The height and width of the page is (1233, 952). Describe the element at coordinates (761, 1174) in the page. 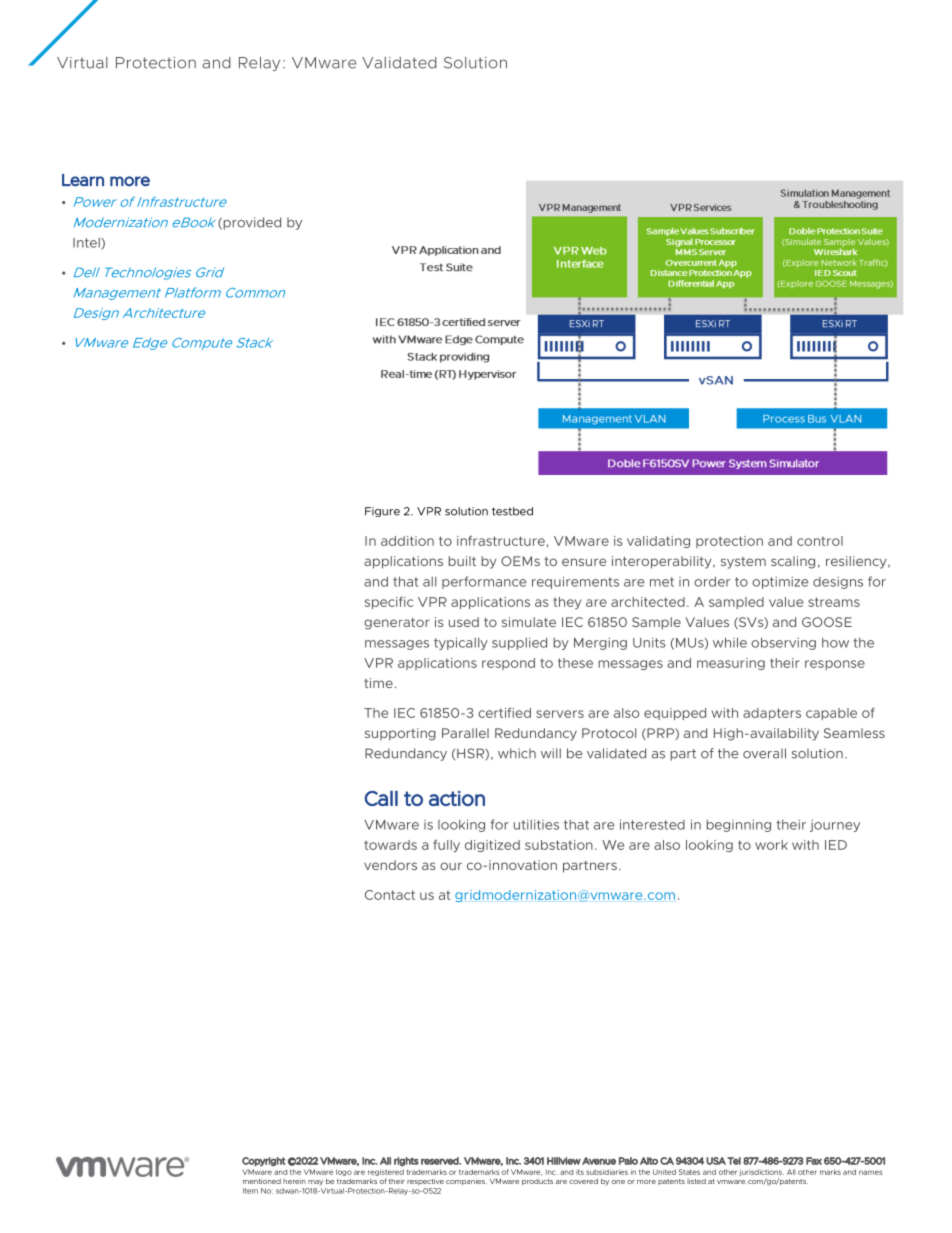

I see `jurisdictions` at that location.
